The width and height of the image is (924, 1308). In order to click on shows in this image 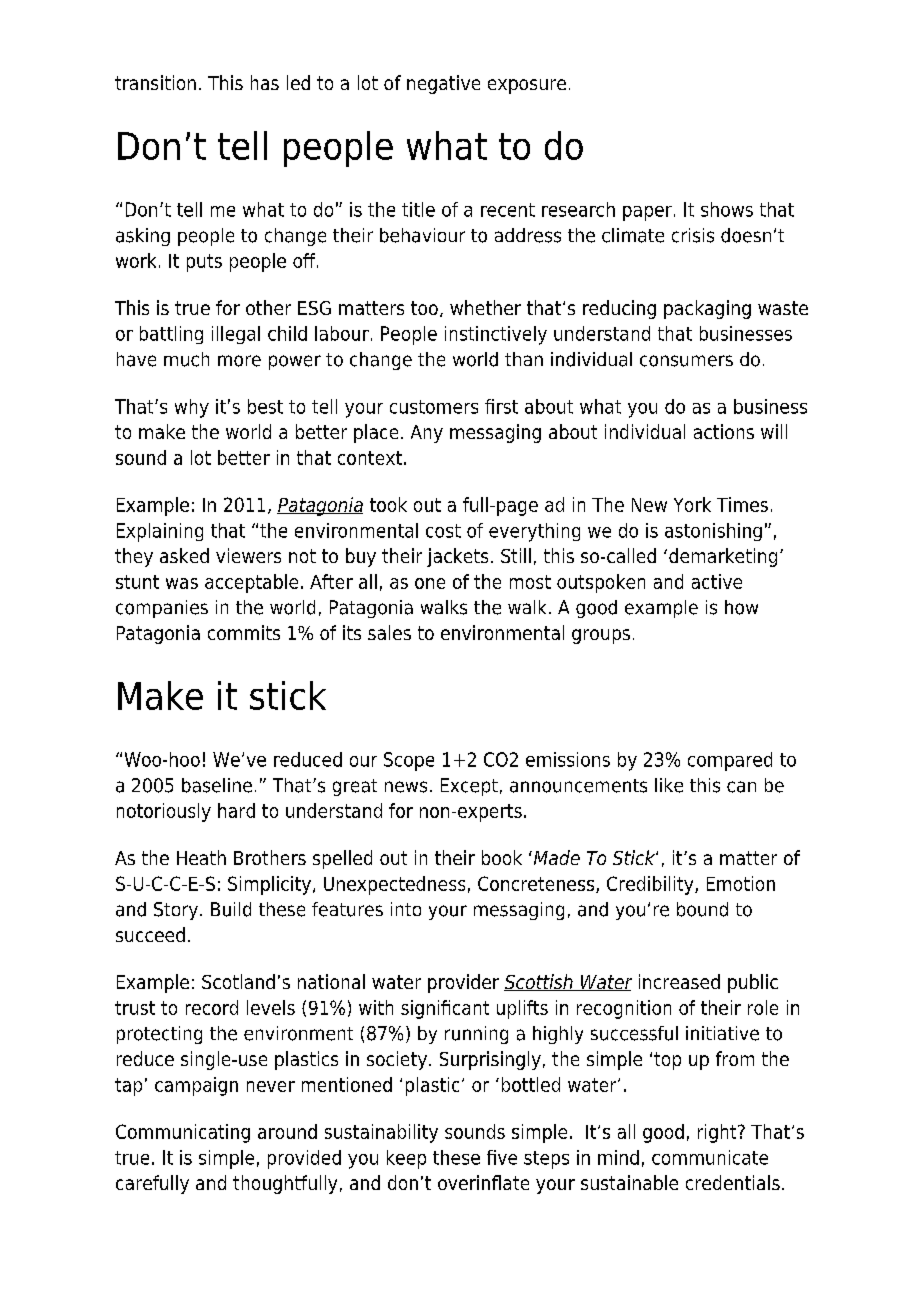, I will do `click(727, 209)`.
